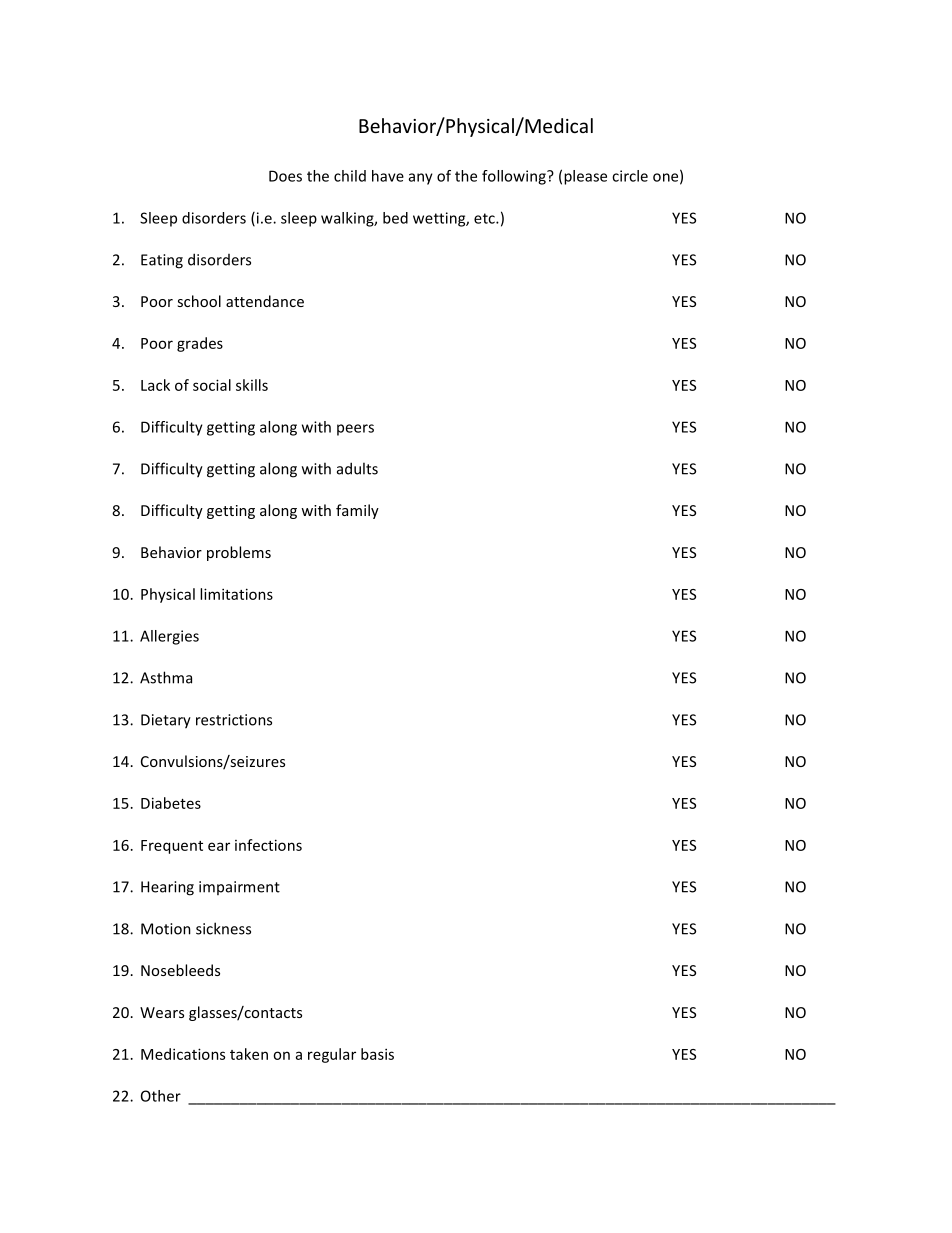 The width and height of the image is (952, 1233). I want to click on problems, so click(239, 553).
